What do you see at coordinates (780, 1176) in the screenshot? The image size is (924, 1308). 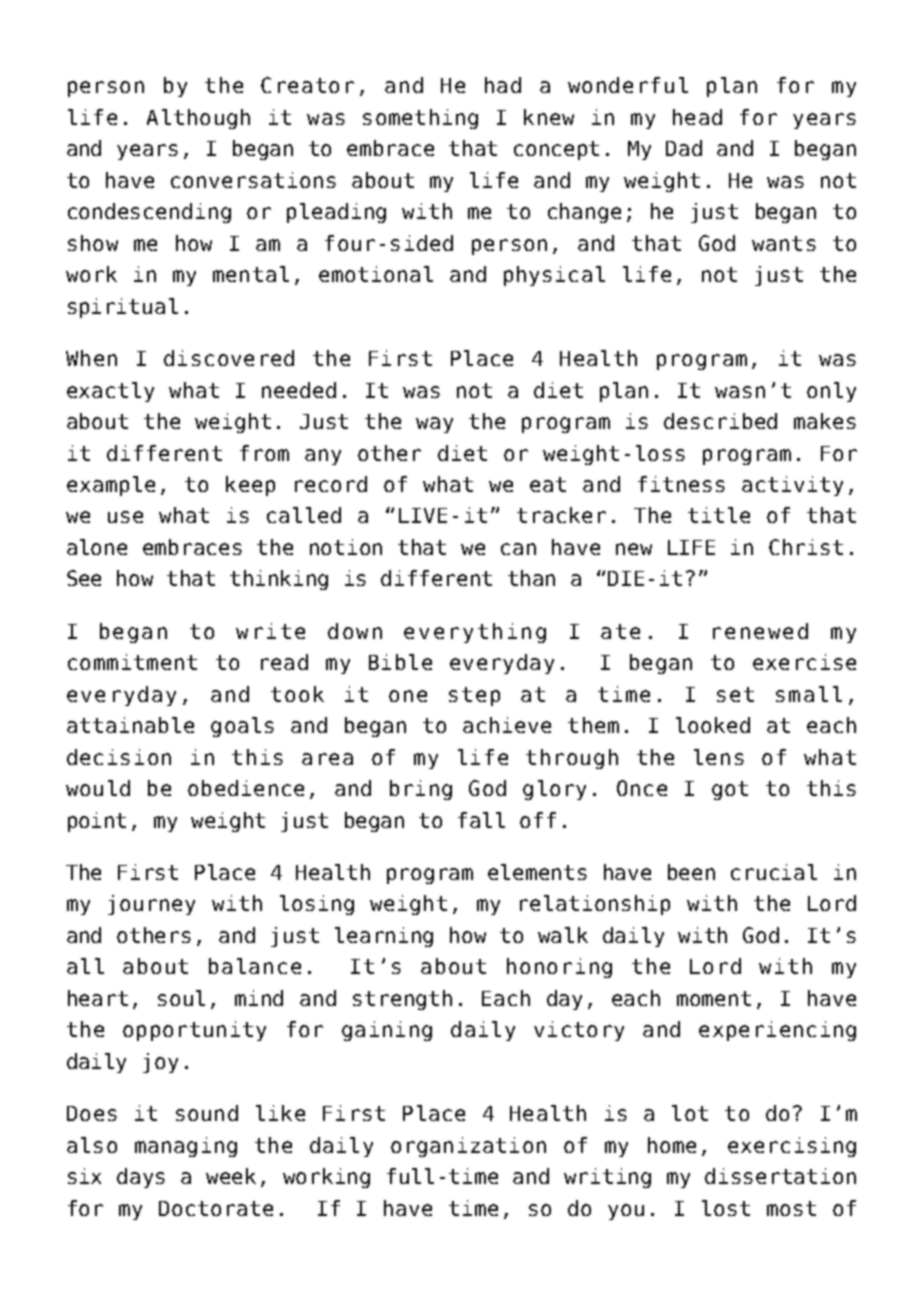 I see `dissertation` at bounding box center [780, 1176].
